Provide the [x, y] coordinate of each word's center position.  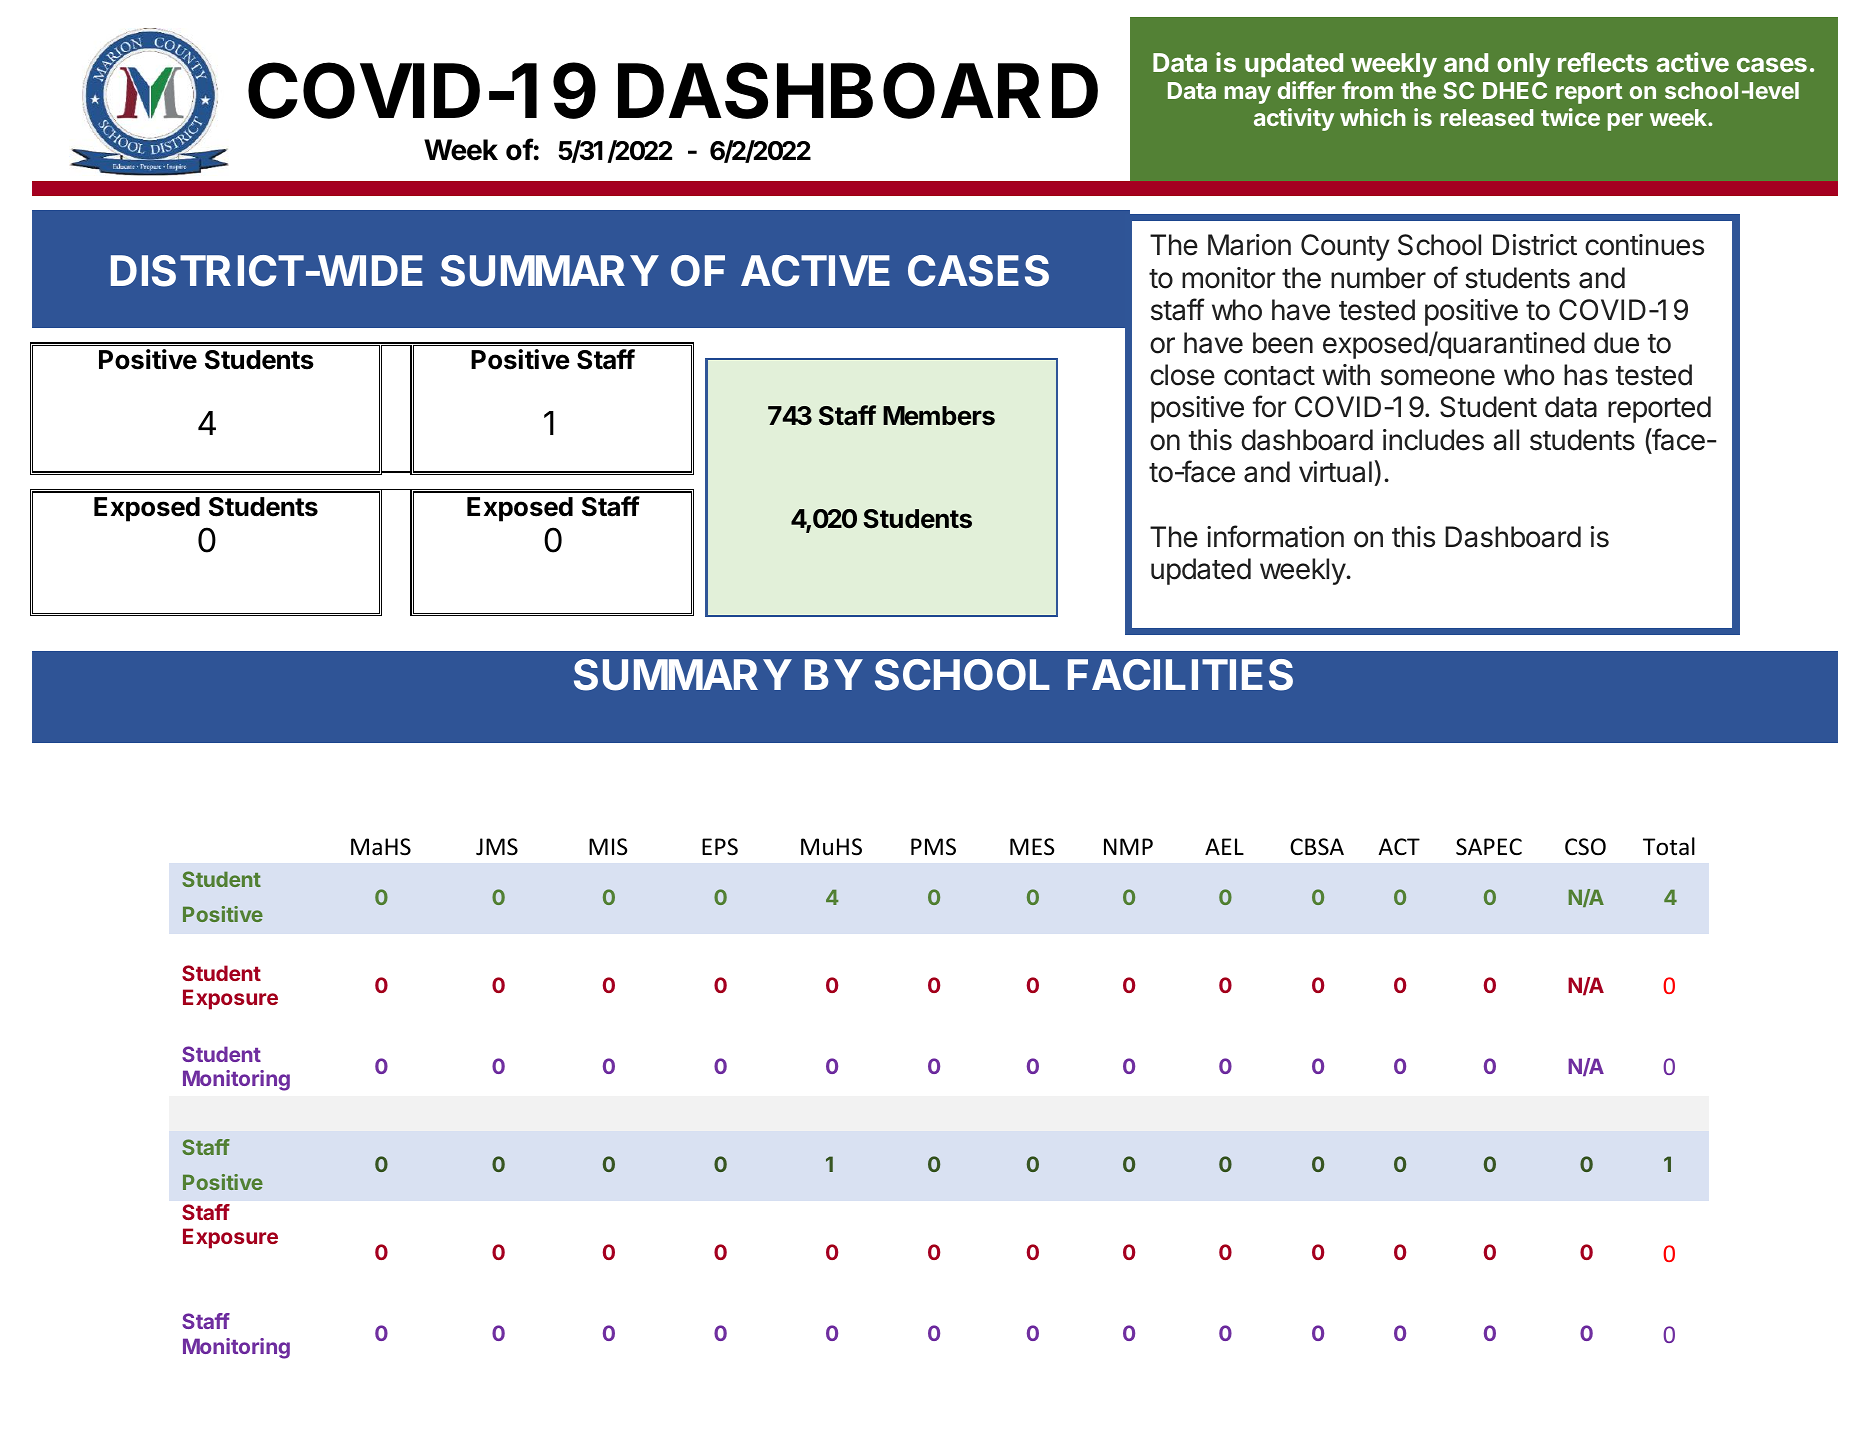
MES [1032, 847]
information [1275, 536]
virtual [1335, 472]
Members [939, 416]
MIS [608, 847]
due [1616, 343]
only [1523, 65]
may [1248, 95]
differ [1307, 90]
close [1182, 375]
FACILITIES [1180, 675]
